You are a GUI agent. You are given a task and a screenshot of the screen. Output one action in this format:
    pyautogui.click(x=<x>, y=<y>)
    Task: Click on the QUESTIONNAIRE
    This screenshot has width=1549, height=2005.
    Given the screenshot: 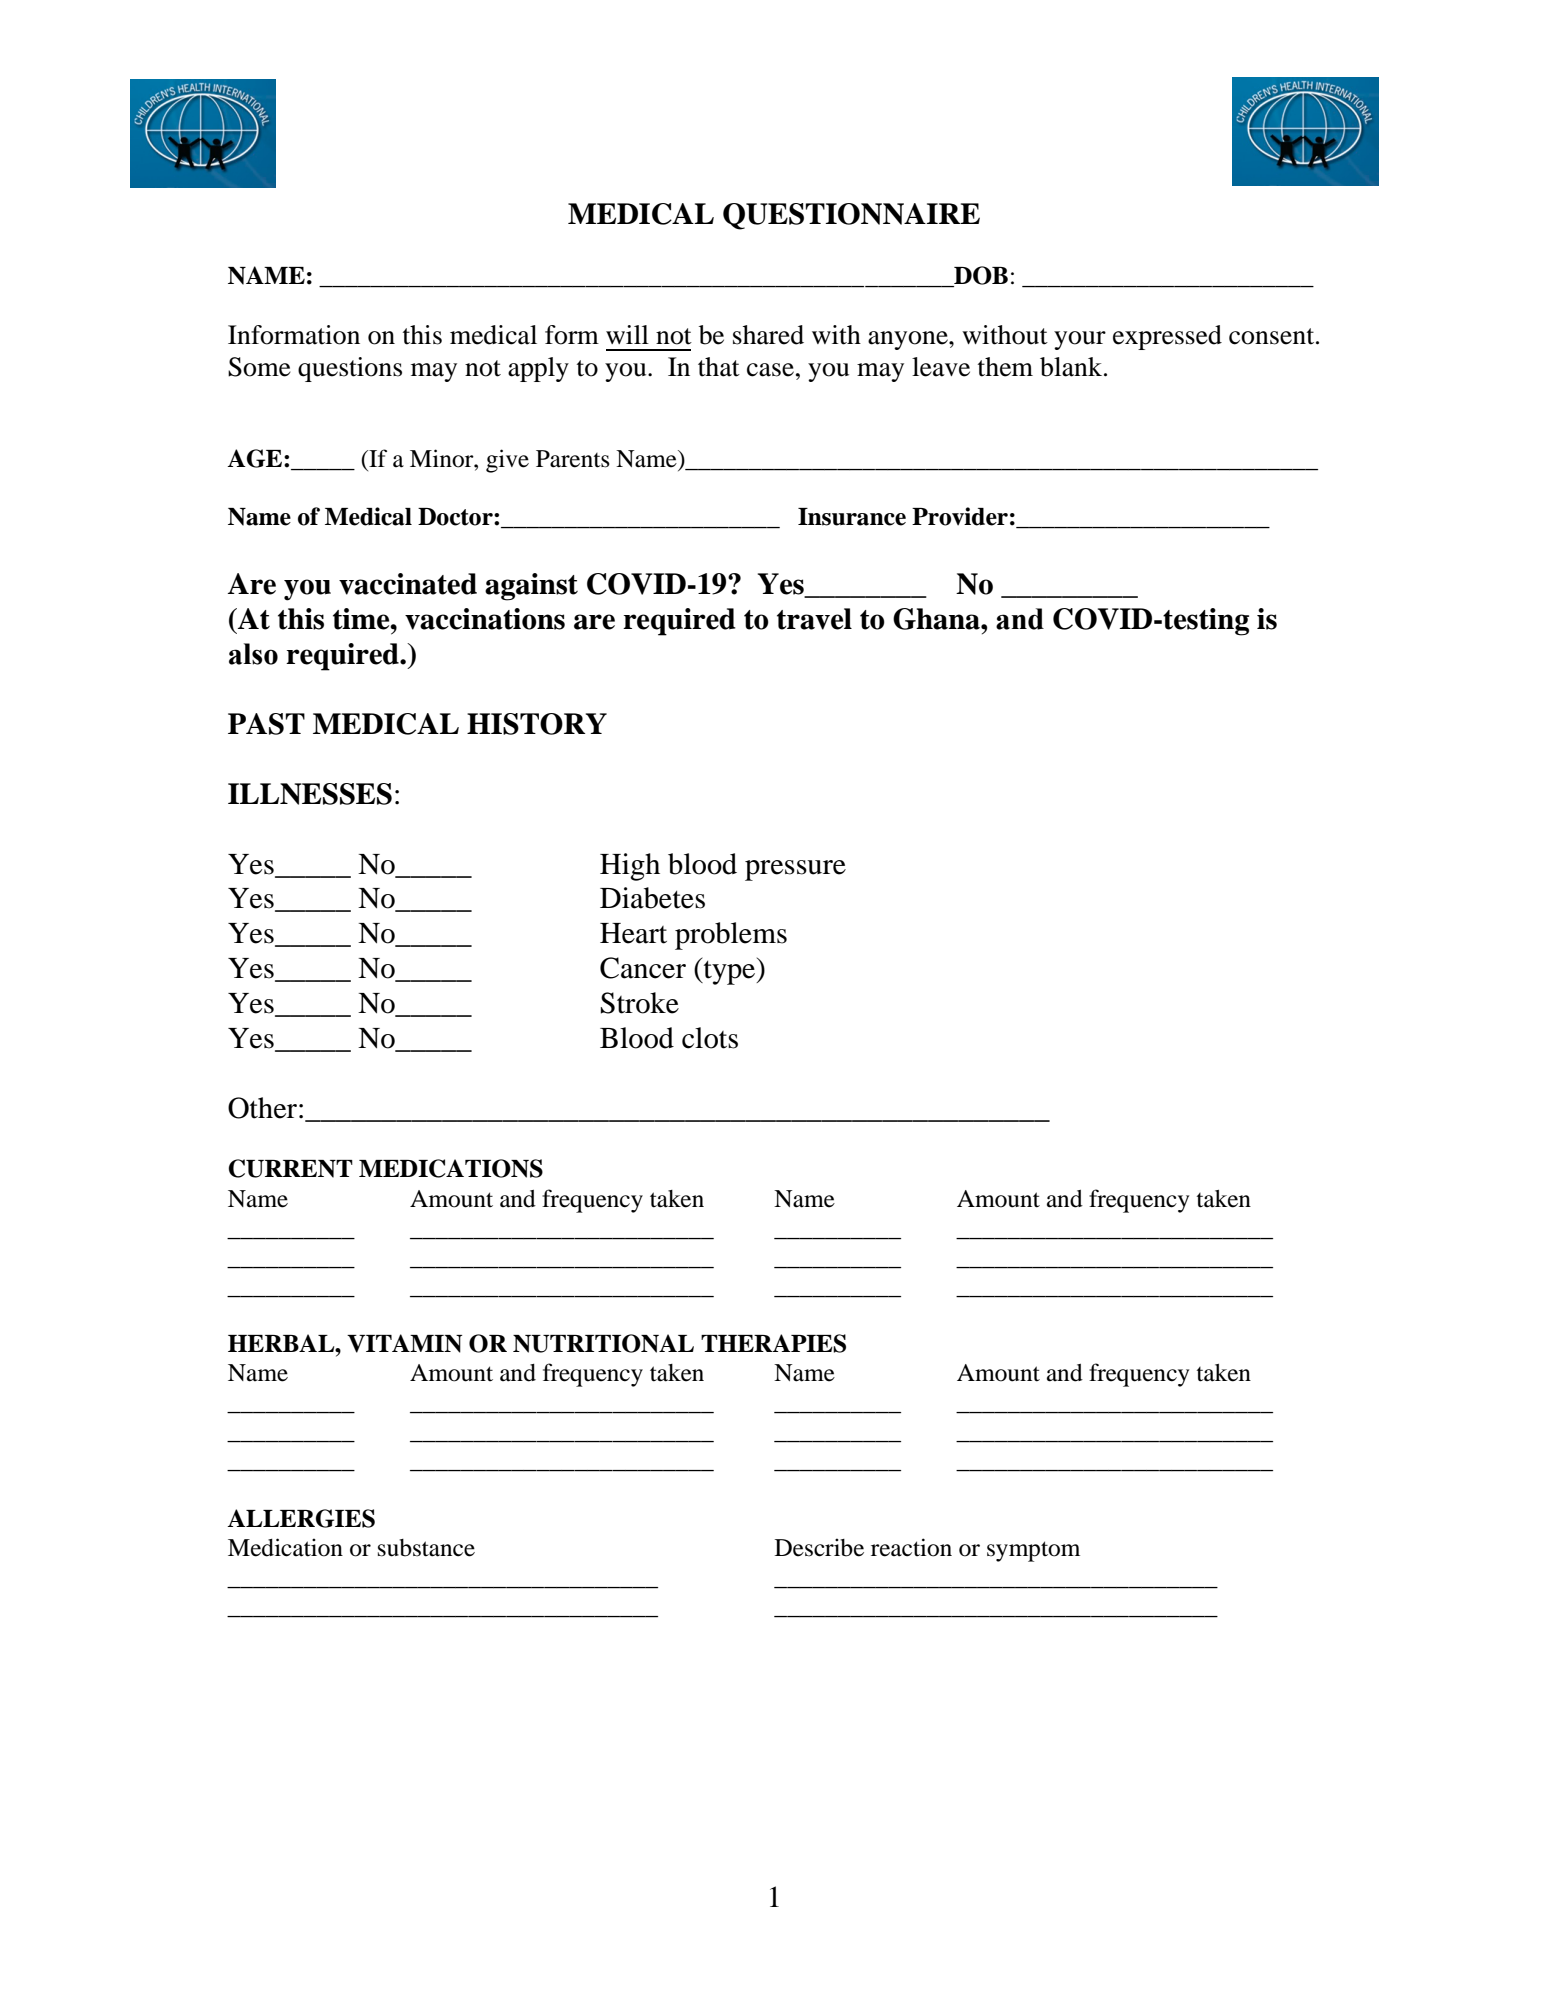 What is the action you would take?
    pyautogui.click(x=851, y=216)
